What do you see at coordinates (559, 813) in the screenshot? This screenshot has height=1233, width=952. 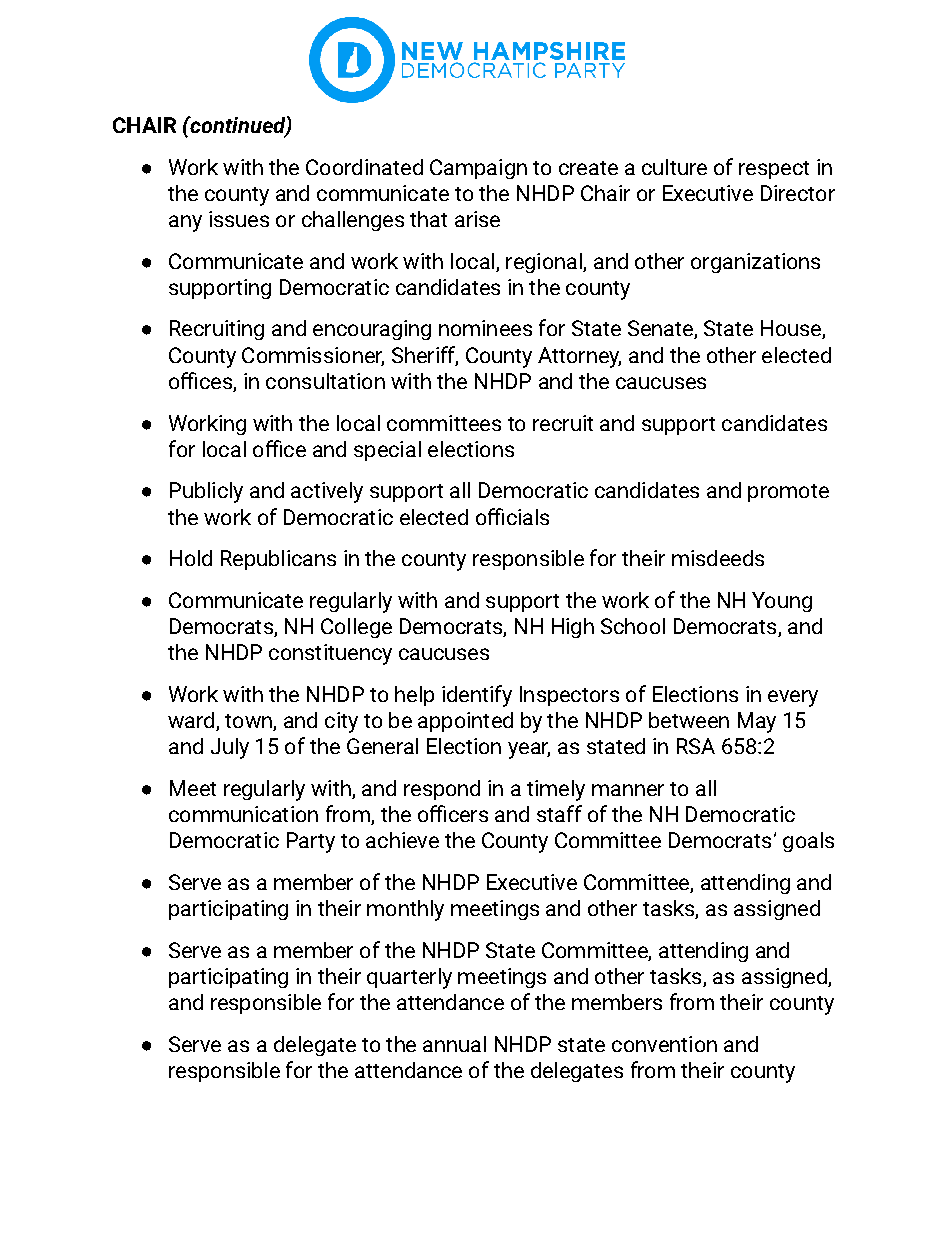 I see `staff` at bounding box center [559, 813].
